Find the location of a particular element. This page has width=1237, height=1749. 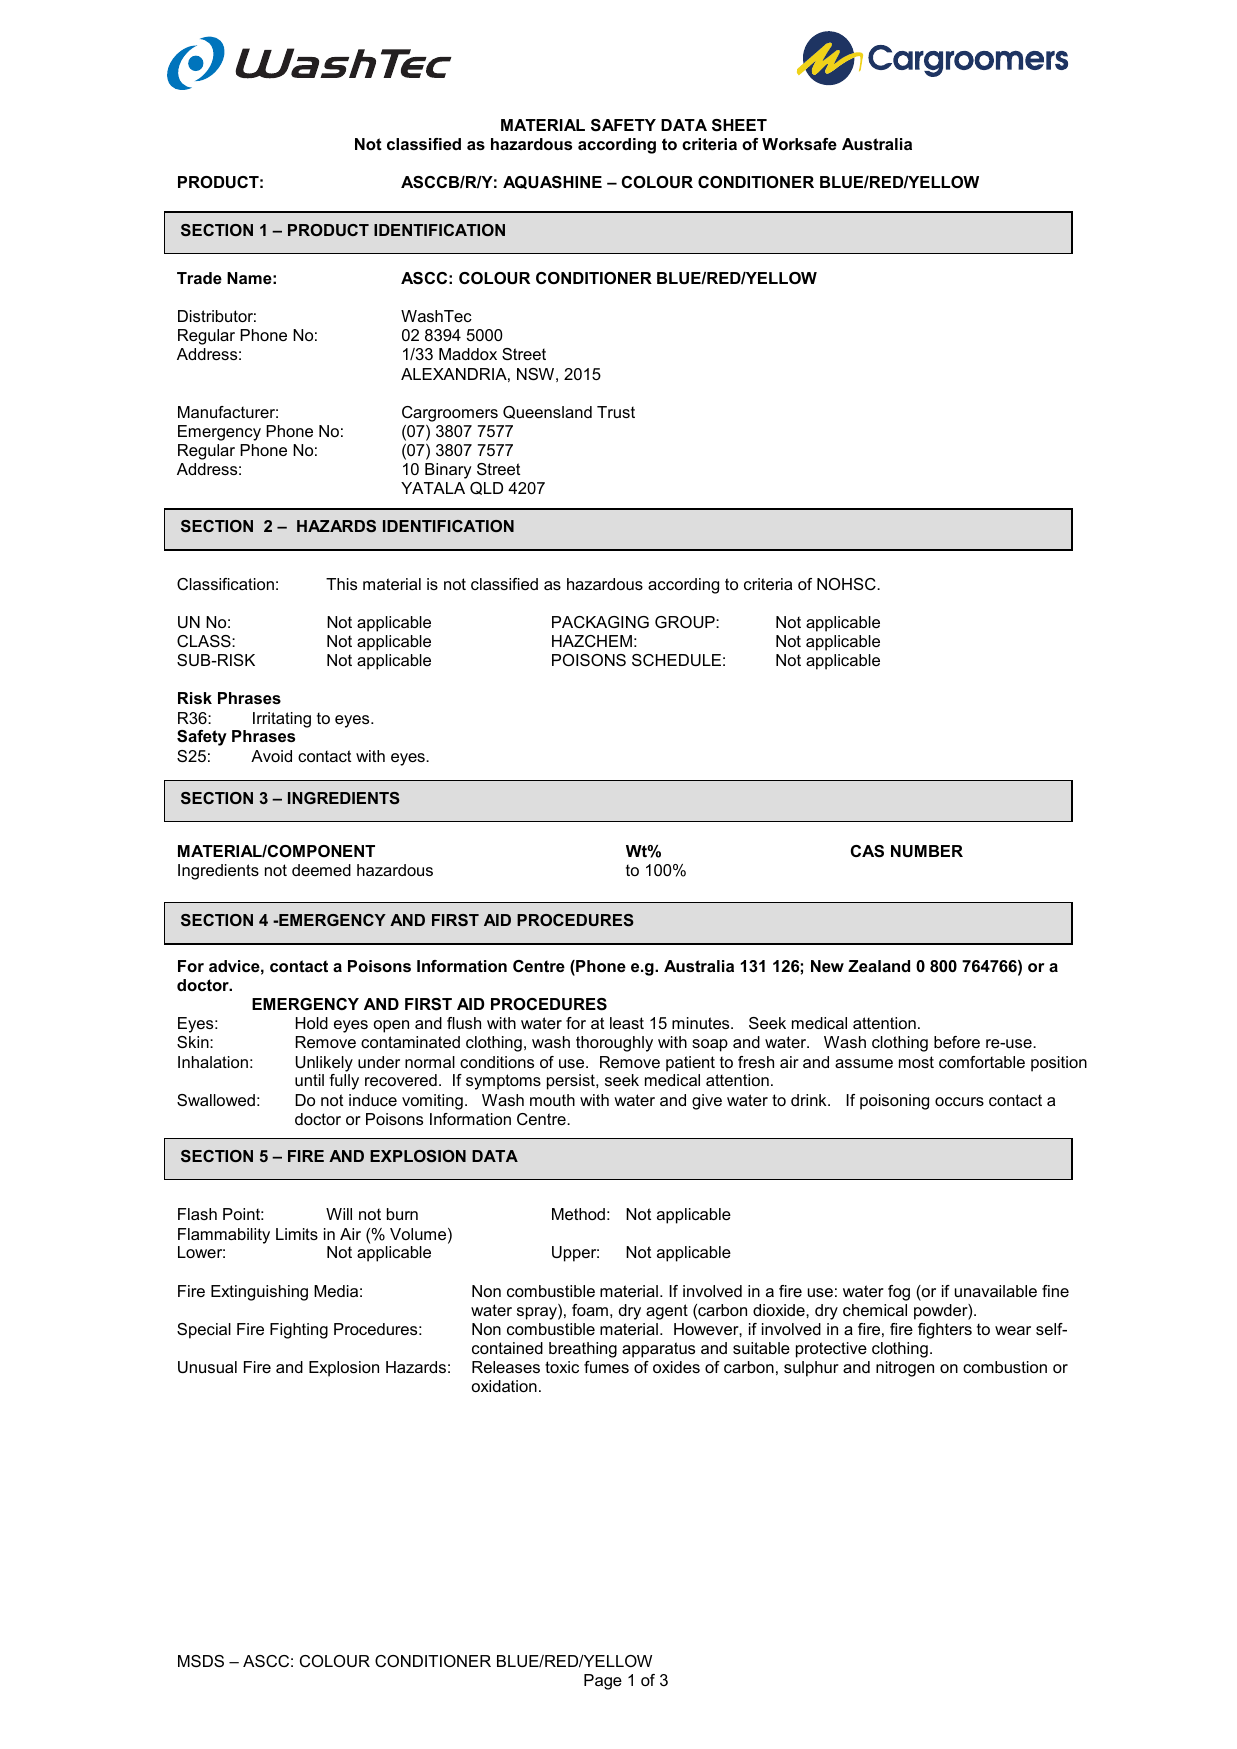

nitrogen is located at coordinates (905, 1369).
